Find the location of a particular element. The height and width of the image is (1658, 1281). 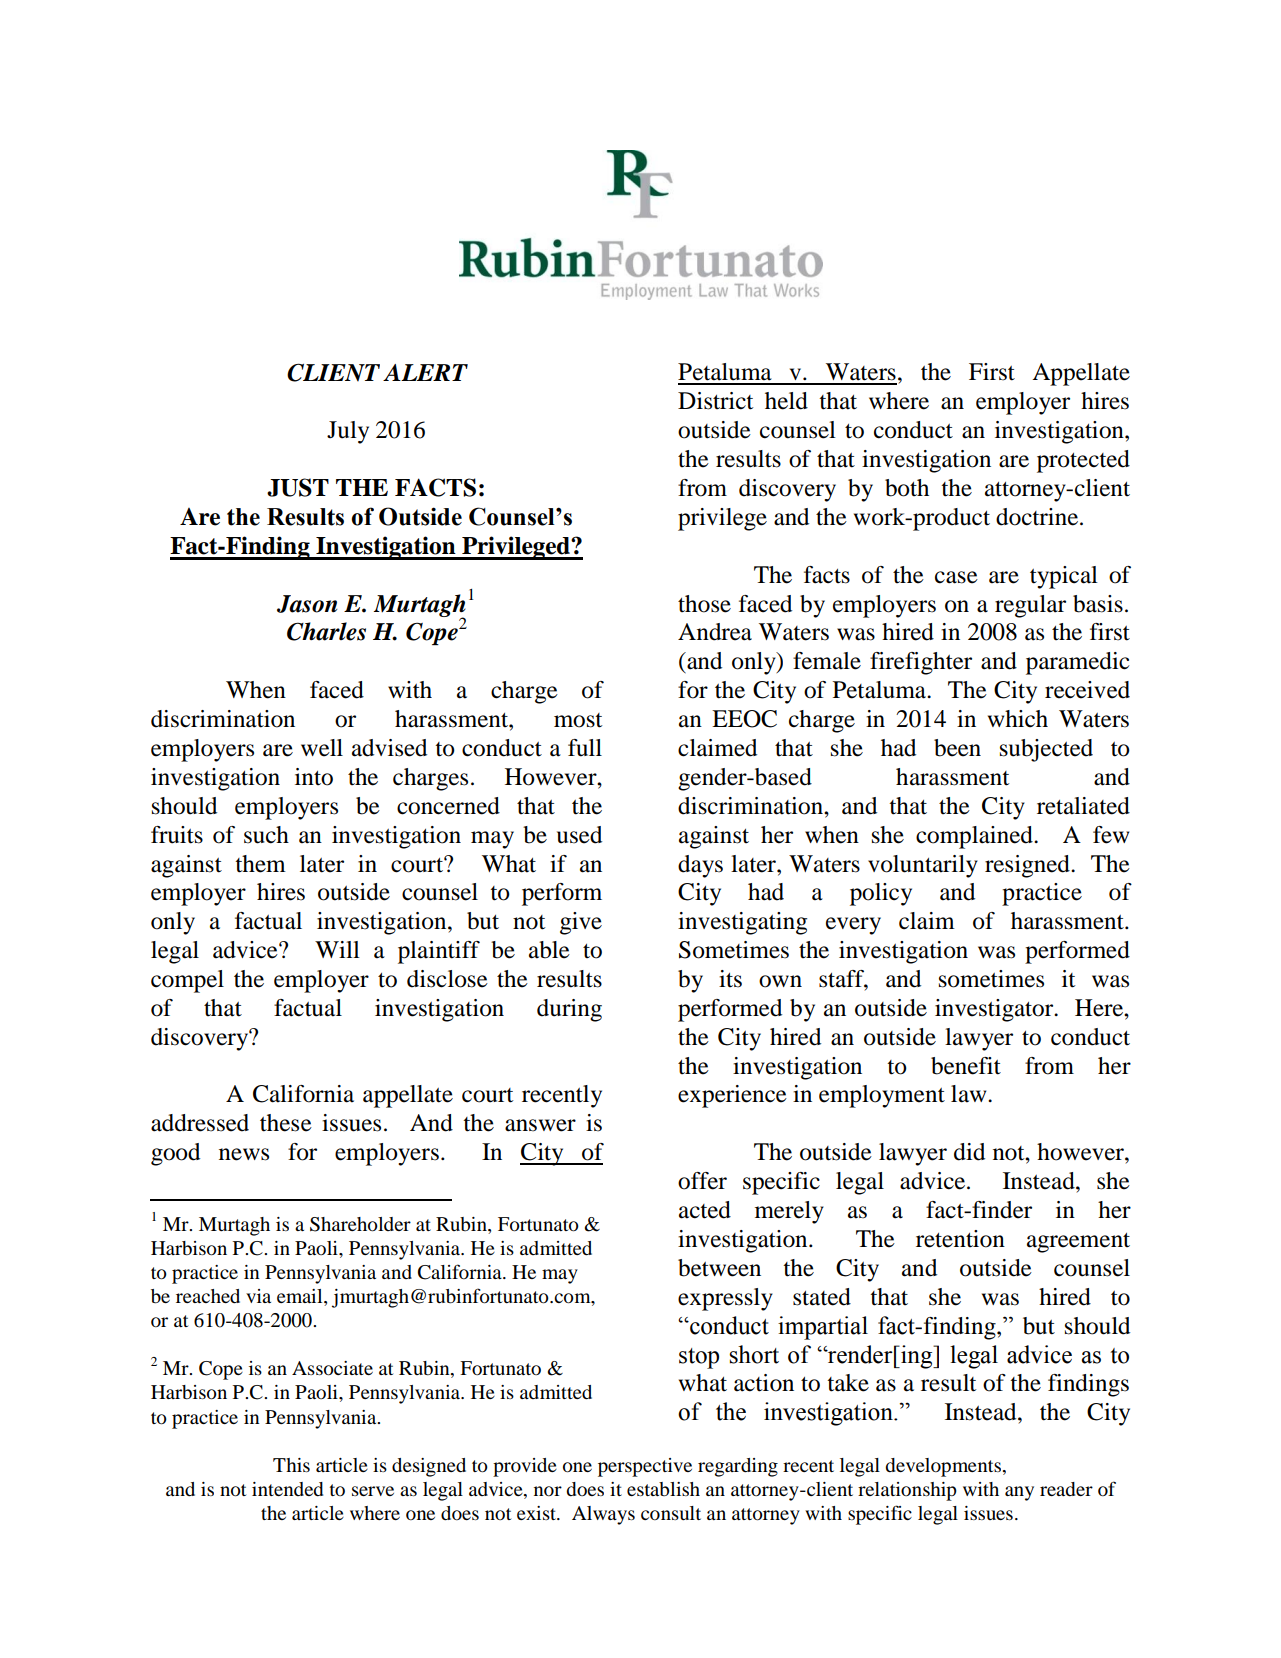

into is located at coordinates (314, 777).
